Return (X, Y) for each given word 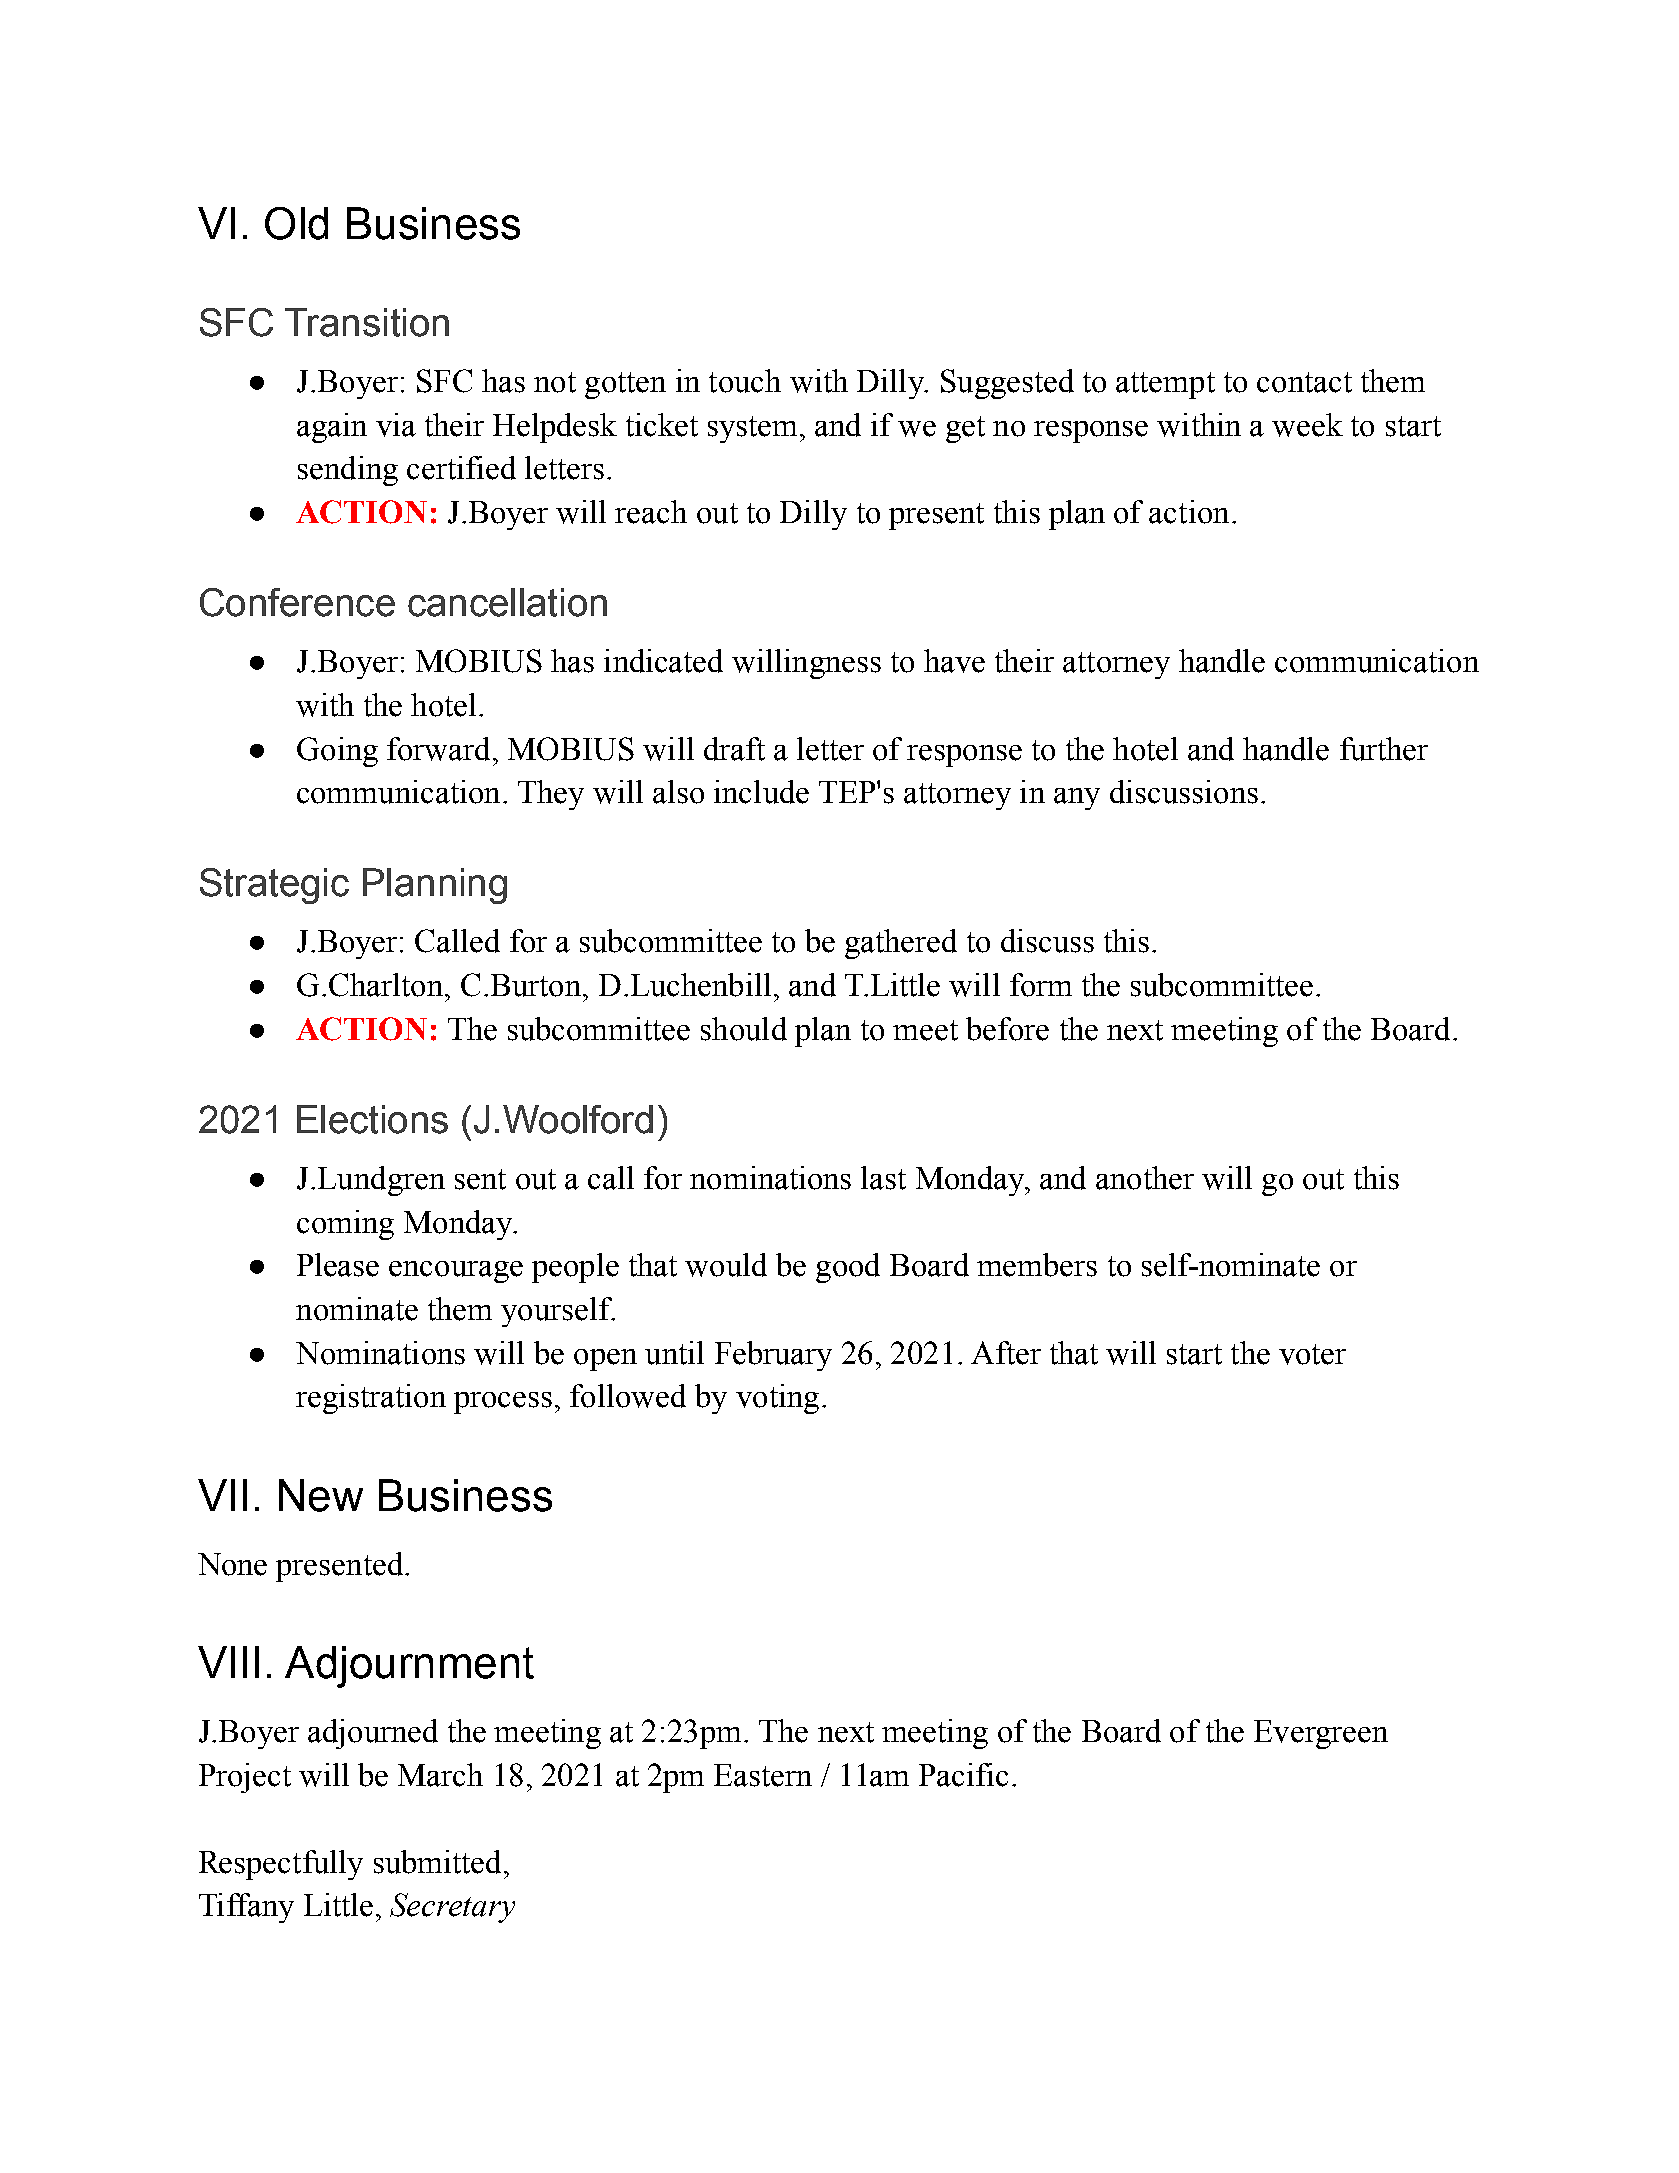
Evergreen (1321, 1734)
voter (1312, 1354)
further (1384, 749)
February (773, 1356)
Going (337, 752)
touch (745, 381)
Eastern (763, 1775)
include (761, 792)
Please (338, 1265)
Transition (367, 322)
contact (1304, 382)
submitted (437, 1862)
